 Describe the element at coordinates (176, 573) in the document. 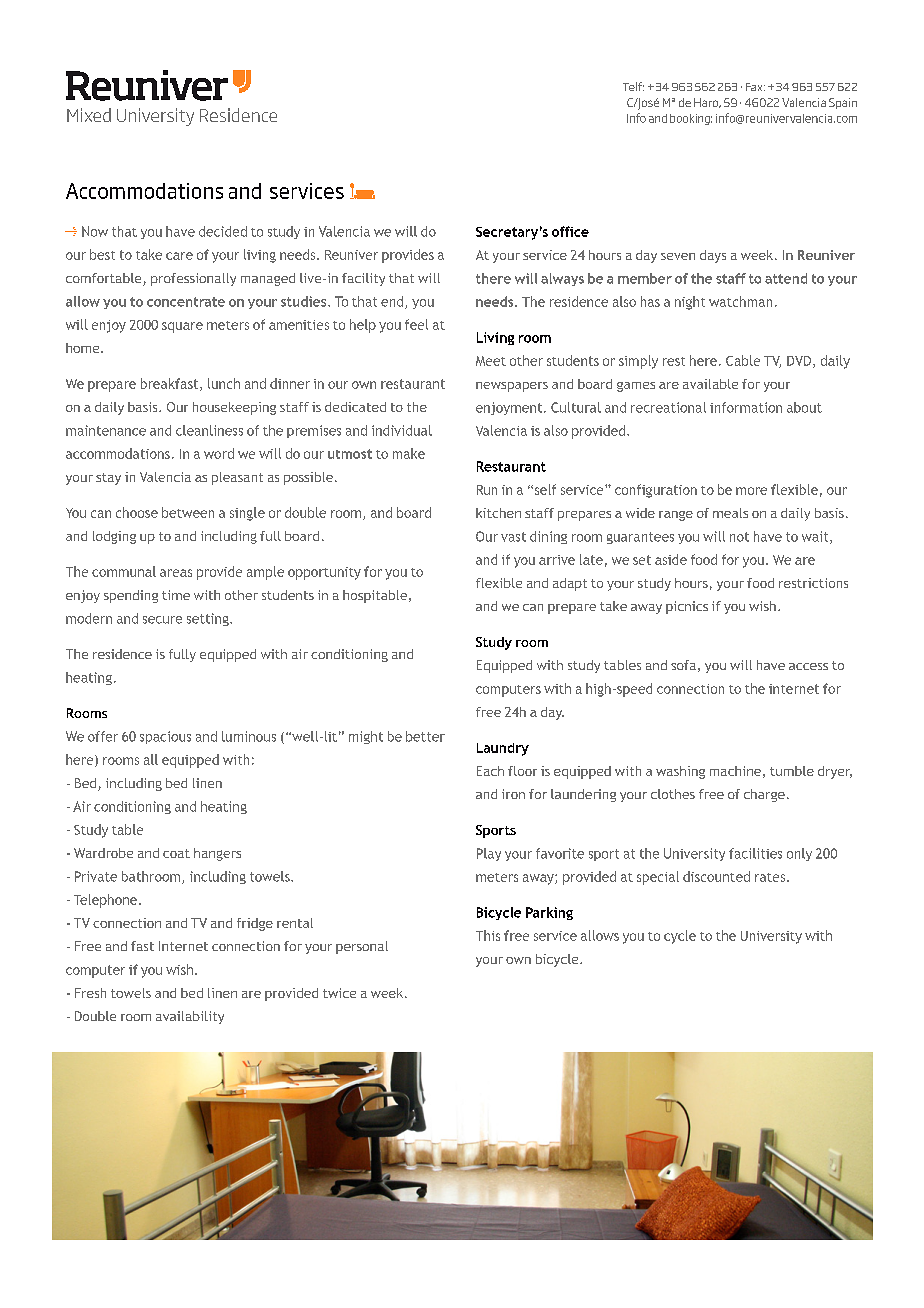

I see `areas` at that location.
